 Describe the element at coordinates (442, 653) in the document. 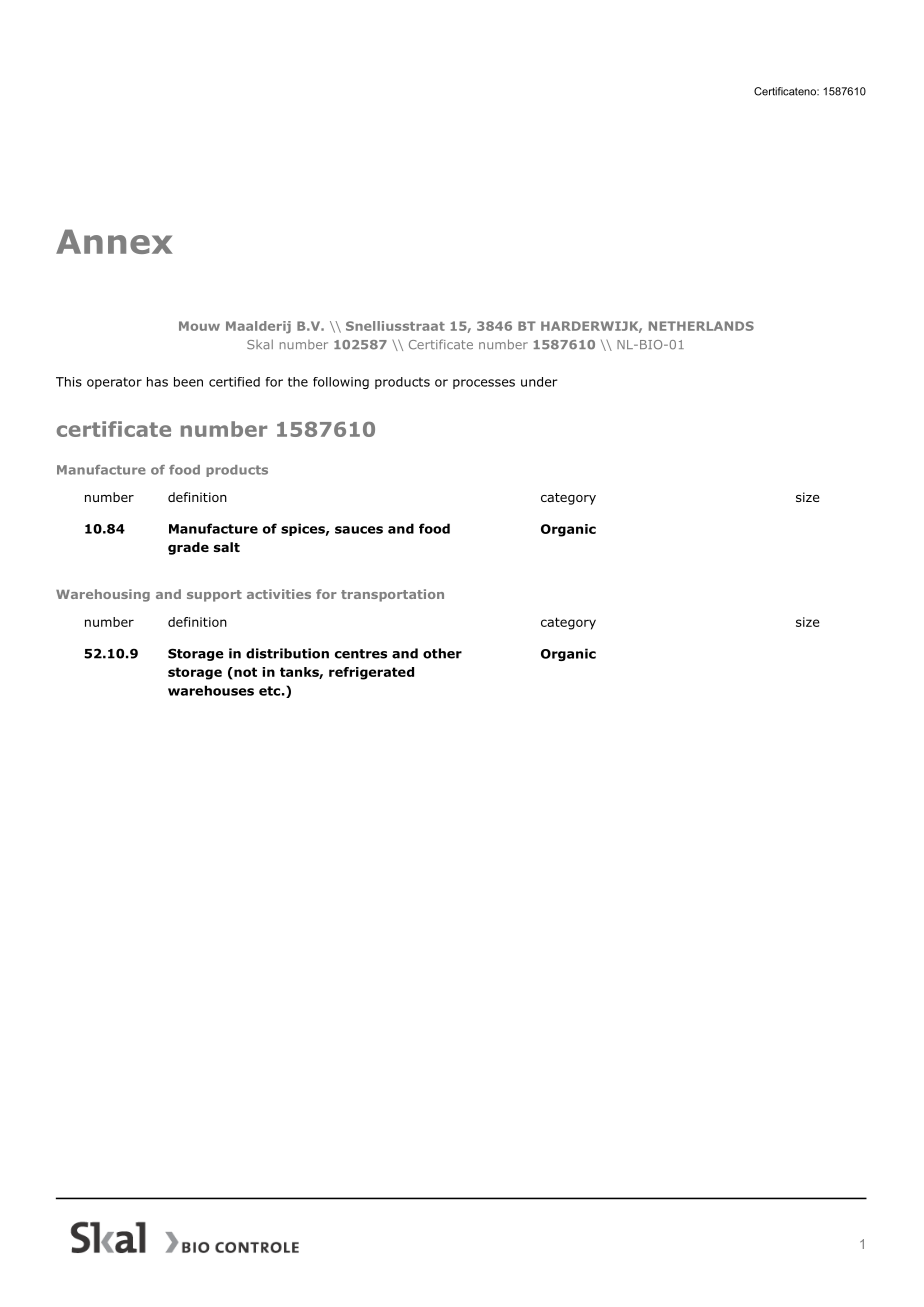

I see `other` at that location.
